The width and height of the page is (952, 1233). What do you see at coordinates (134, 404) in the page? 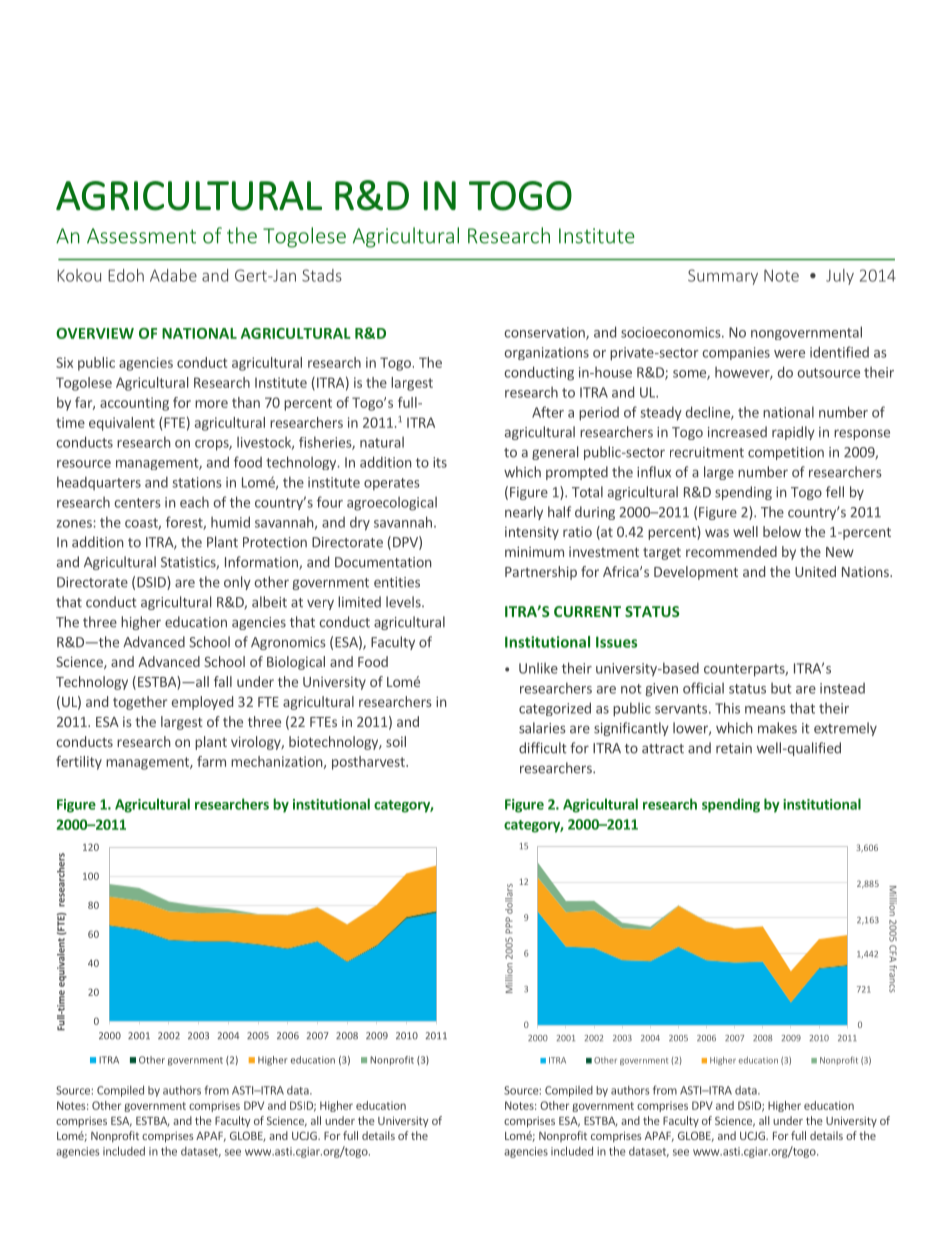
I see `accounting` at bounding box center [134, 404].
